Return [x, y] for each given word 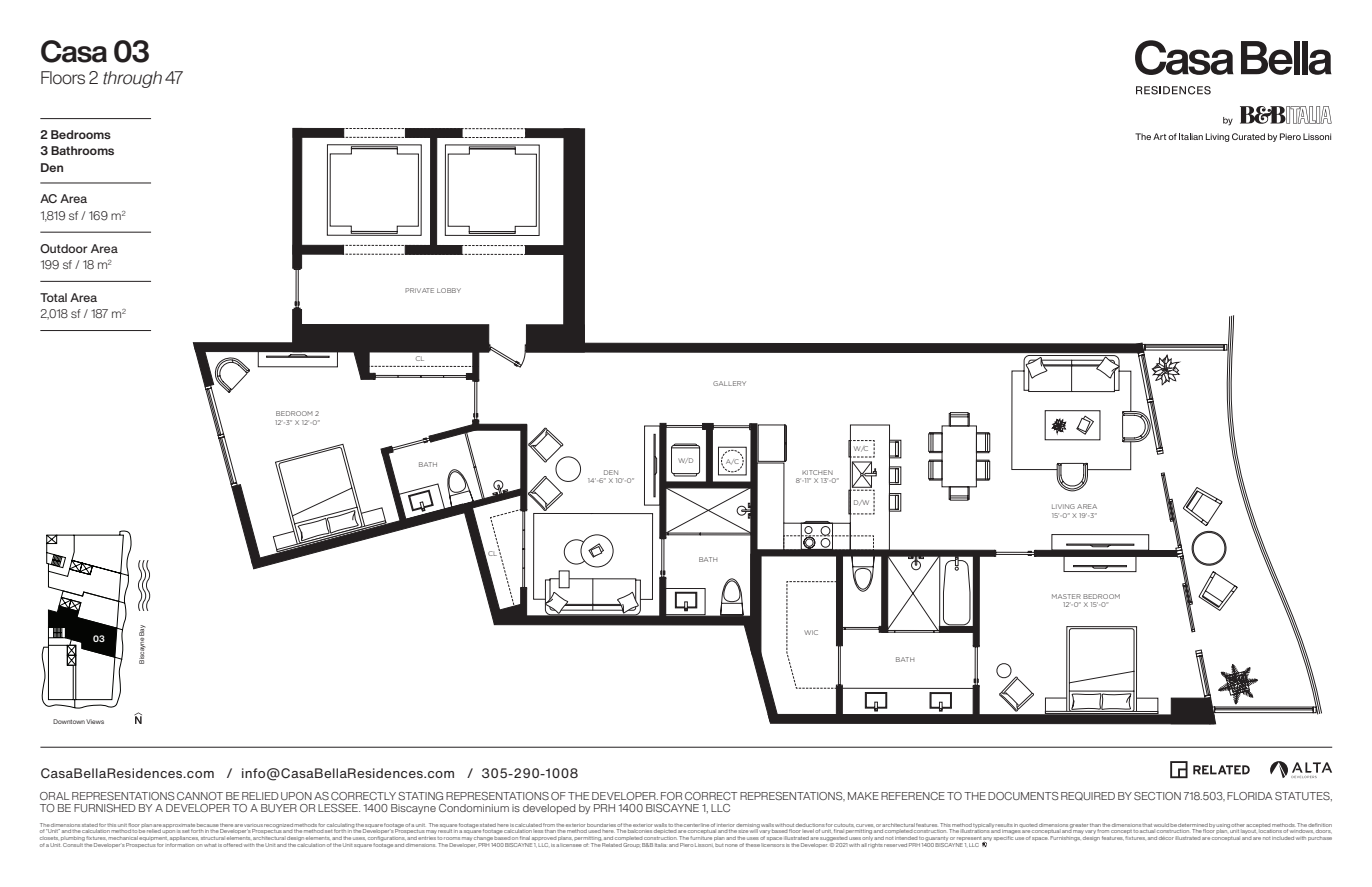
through [132, 79]
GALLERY [729, 383]
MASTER [1066, 596]
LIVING [1063, 506]
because [208, 825]
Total [53, 297]
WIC [811, 632]
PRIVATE [419, 290]
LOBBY [449, 290]
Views [95, 721]
